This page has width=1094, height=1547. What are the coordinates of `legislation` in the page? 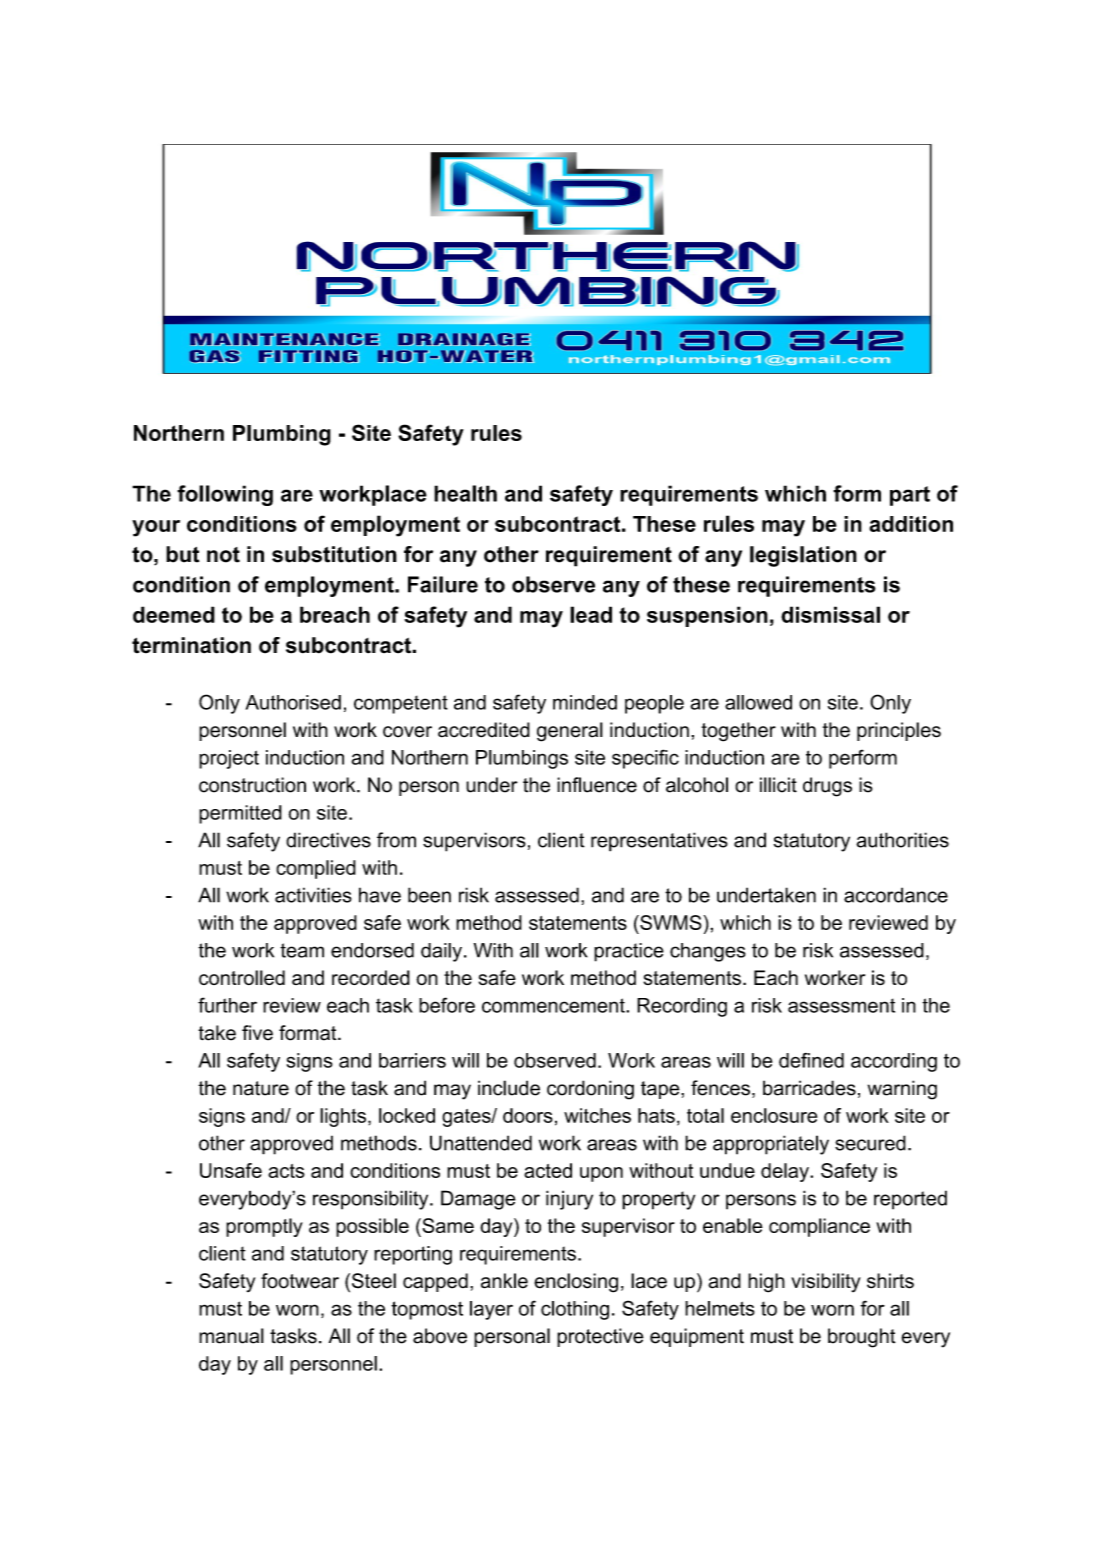 It's located at (803, 556).
